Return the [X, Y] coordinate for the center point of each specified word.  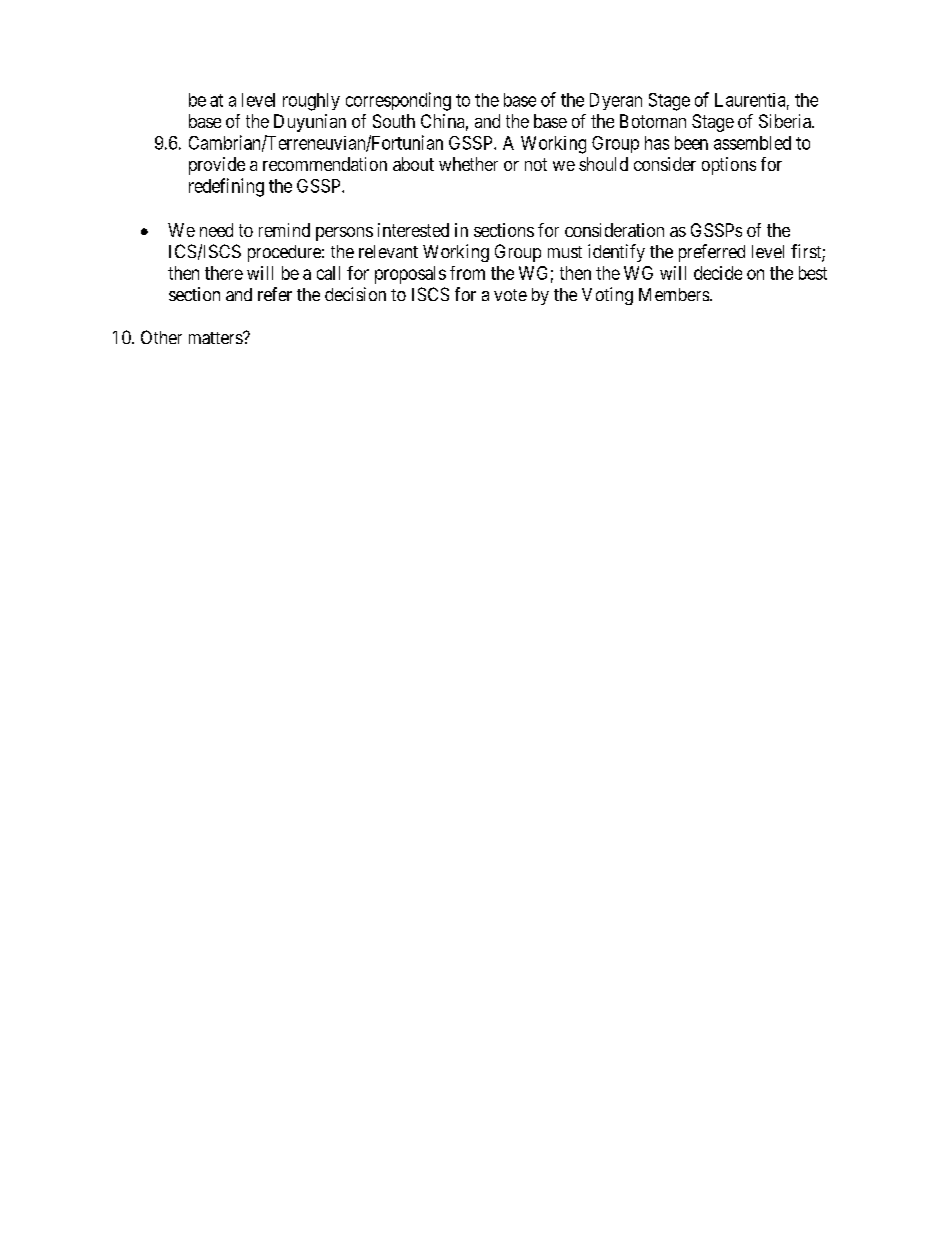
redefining [226, 187]
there [224, 273]
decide [718, 273]
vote [510, 295]
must [565, 252]
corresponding [398, 101]
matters [216, 338]
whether [468, 164]
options [729, 166]
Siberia [786, 121]
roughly [311, 102]
